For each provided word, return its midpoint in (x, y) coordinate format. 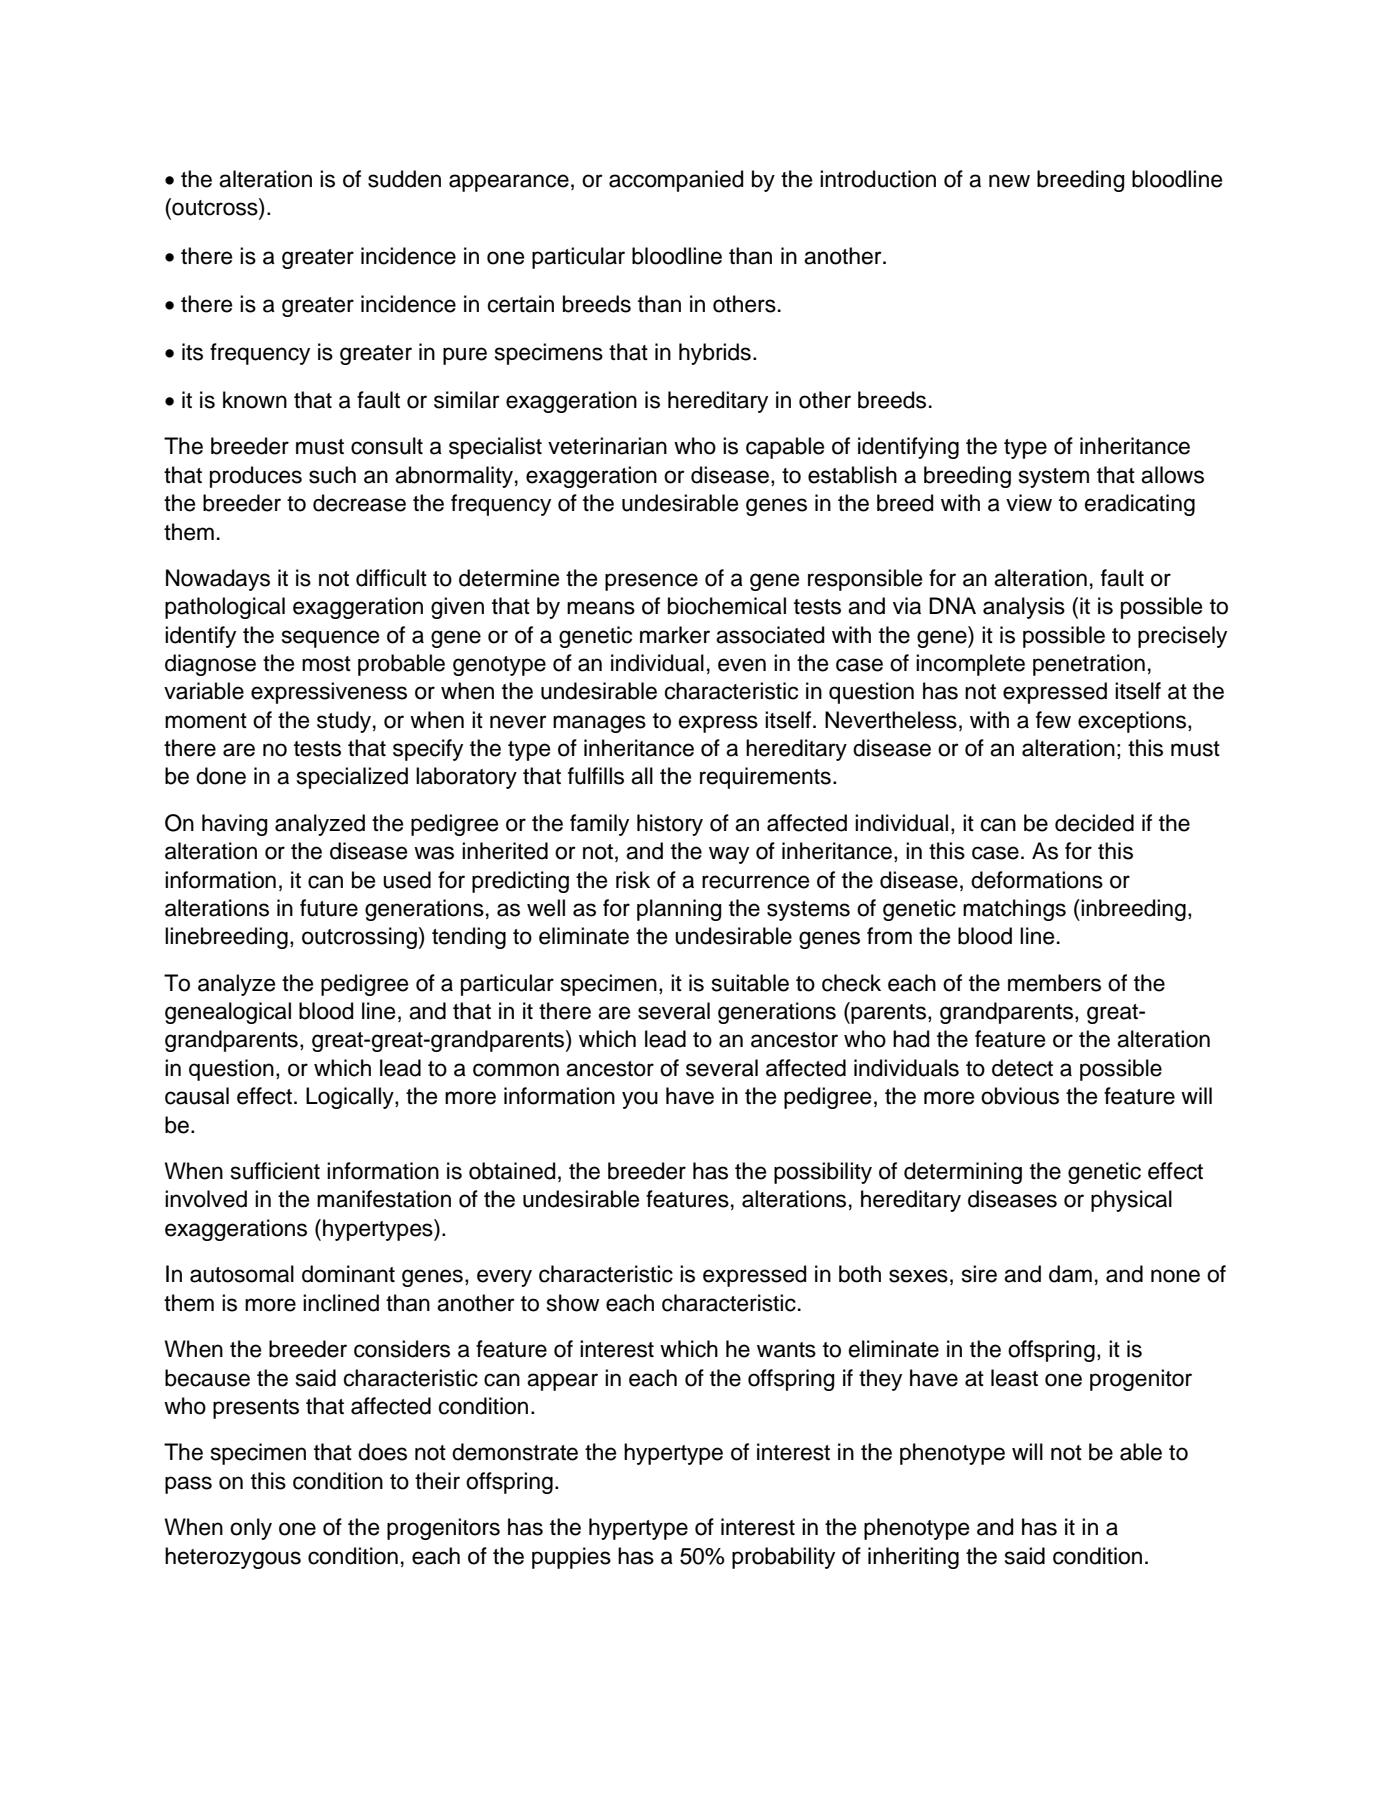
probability (783, 1558)
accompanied (676, 181)
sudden (404, 179)
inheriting (913, 1558)
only (251, 1529)
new (1009, 181)
